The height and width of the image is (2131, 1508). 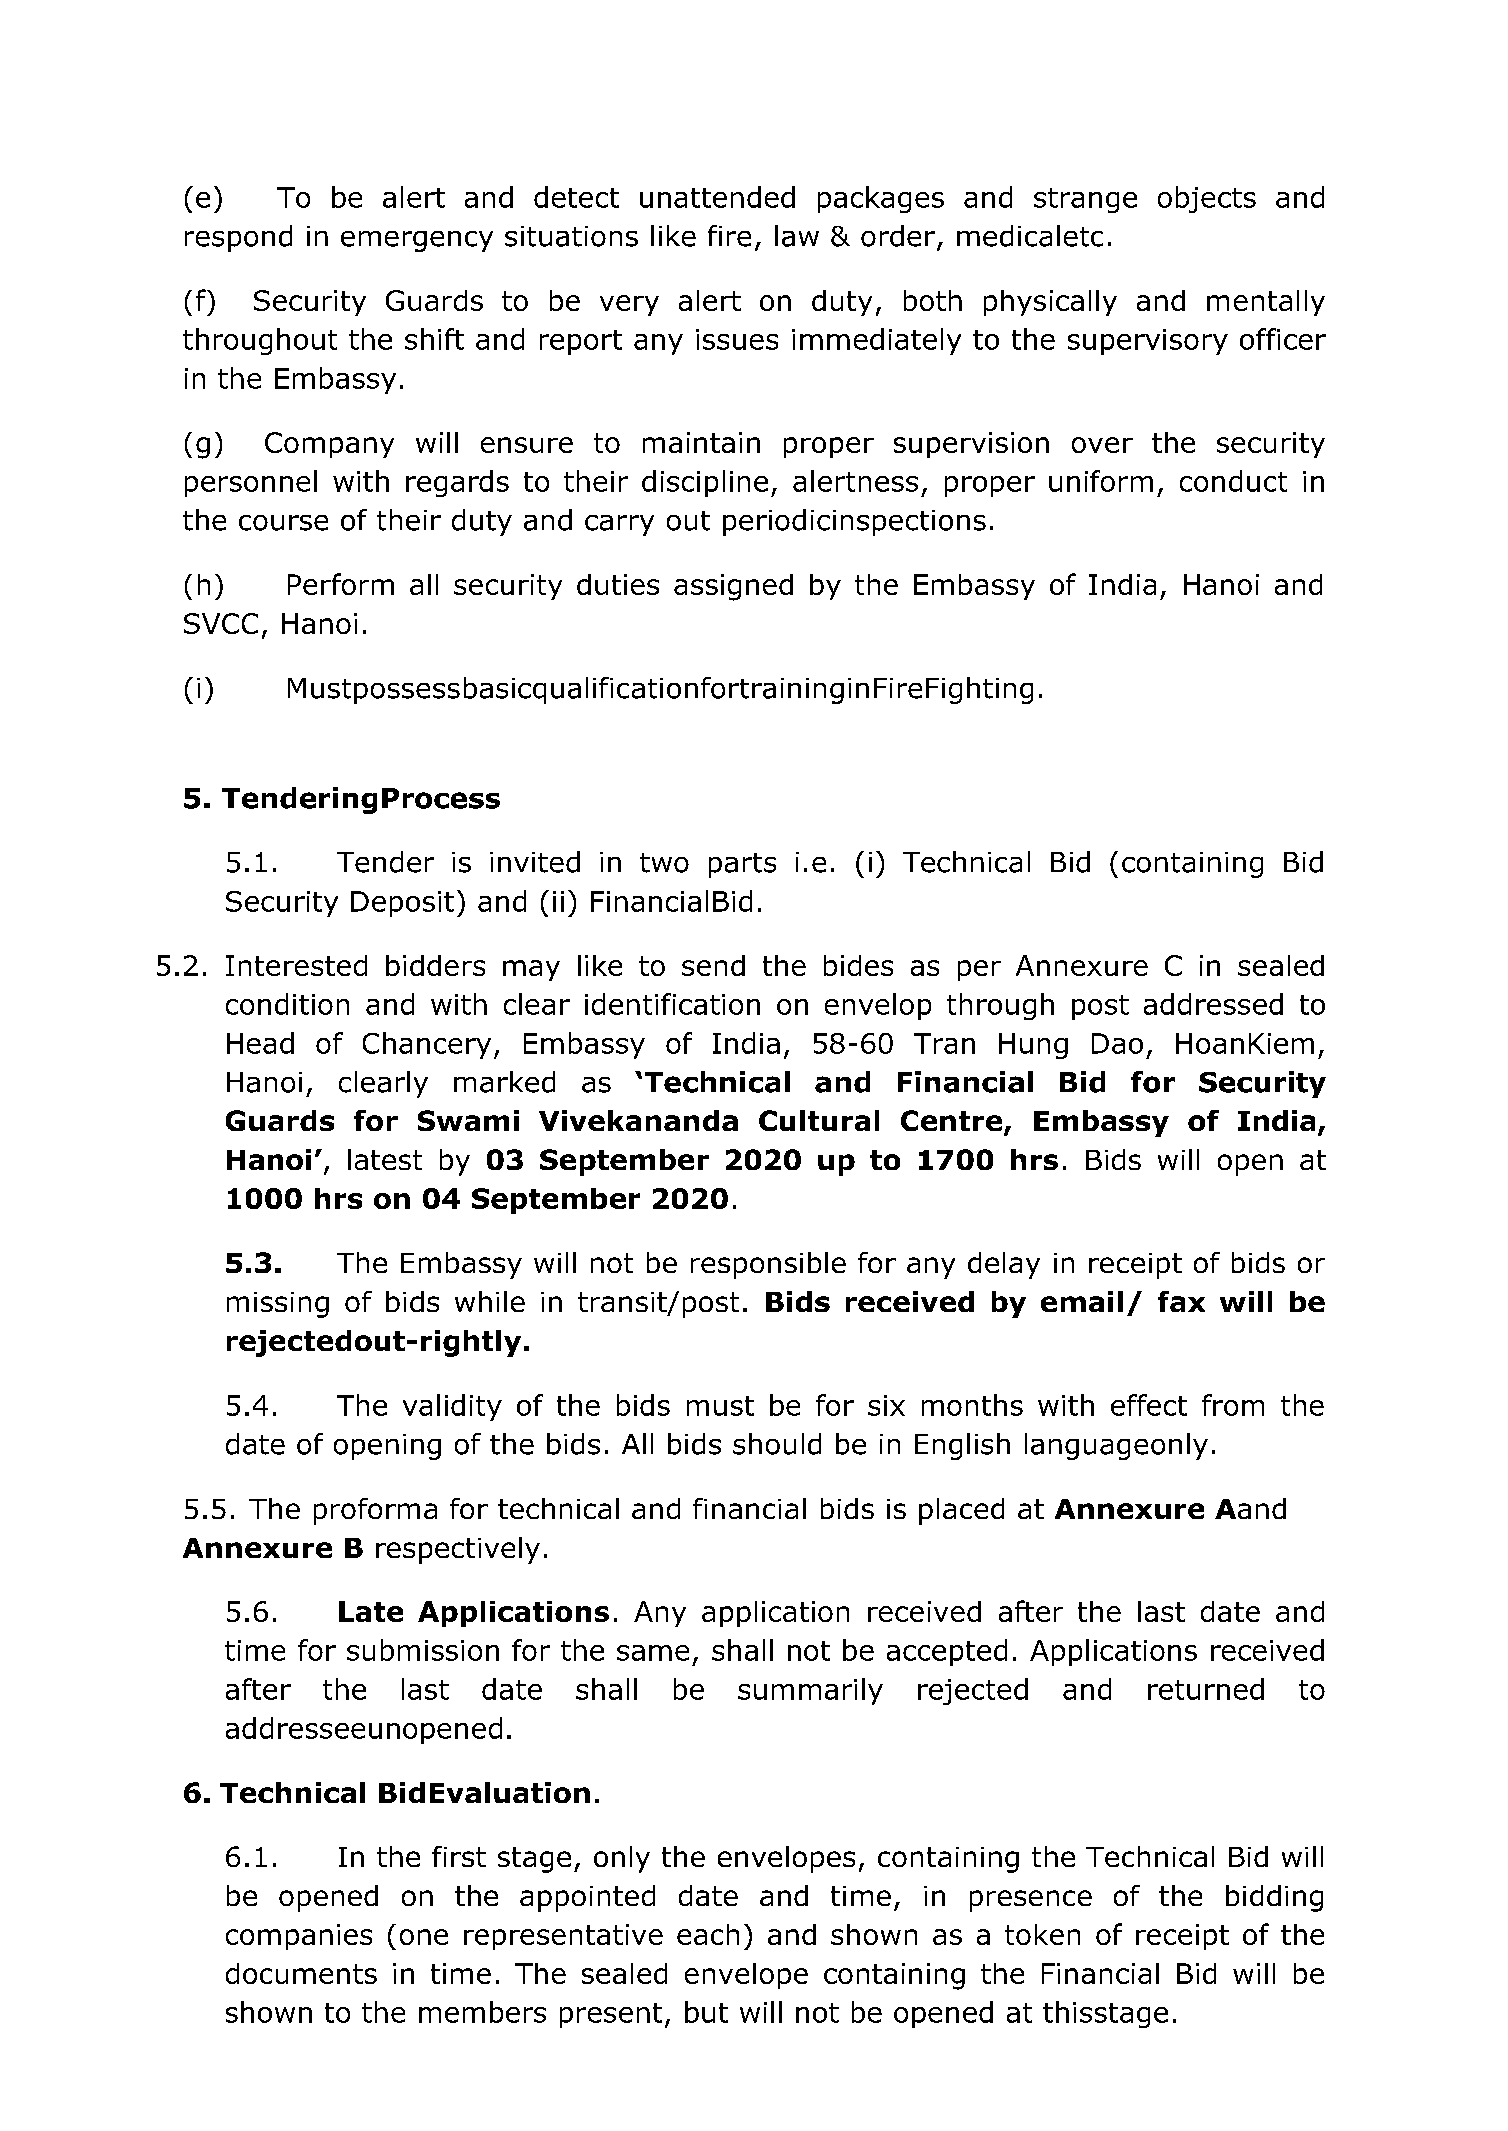 What do you see at coordinates (417, 241) in the image?
I see `emergency` at bounding box center [417, 241].
